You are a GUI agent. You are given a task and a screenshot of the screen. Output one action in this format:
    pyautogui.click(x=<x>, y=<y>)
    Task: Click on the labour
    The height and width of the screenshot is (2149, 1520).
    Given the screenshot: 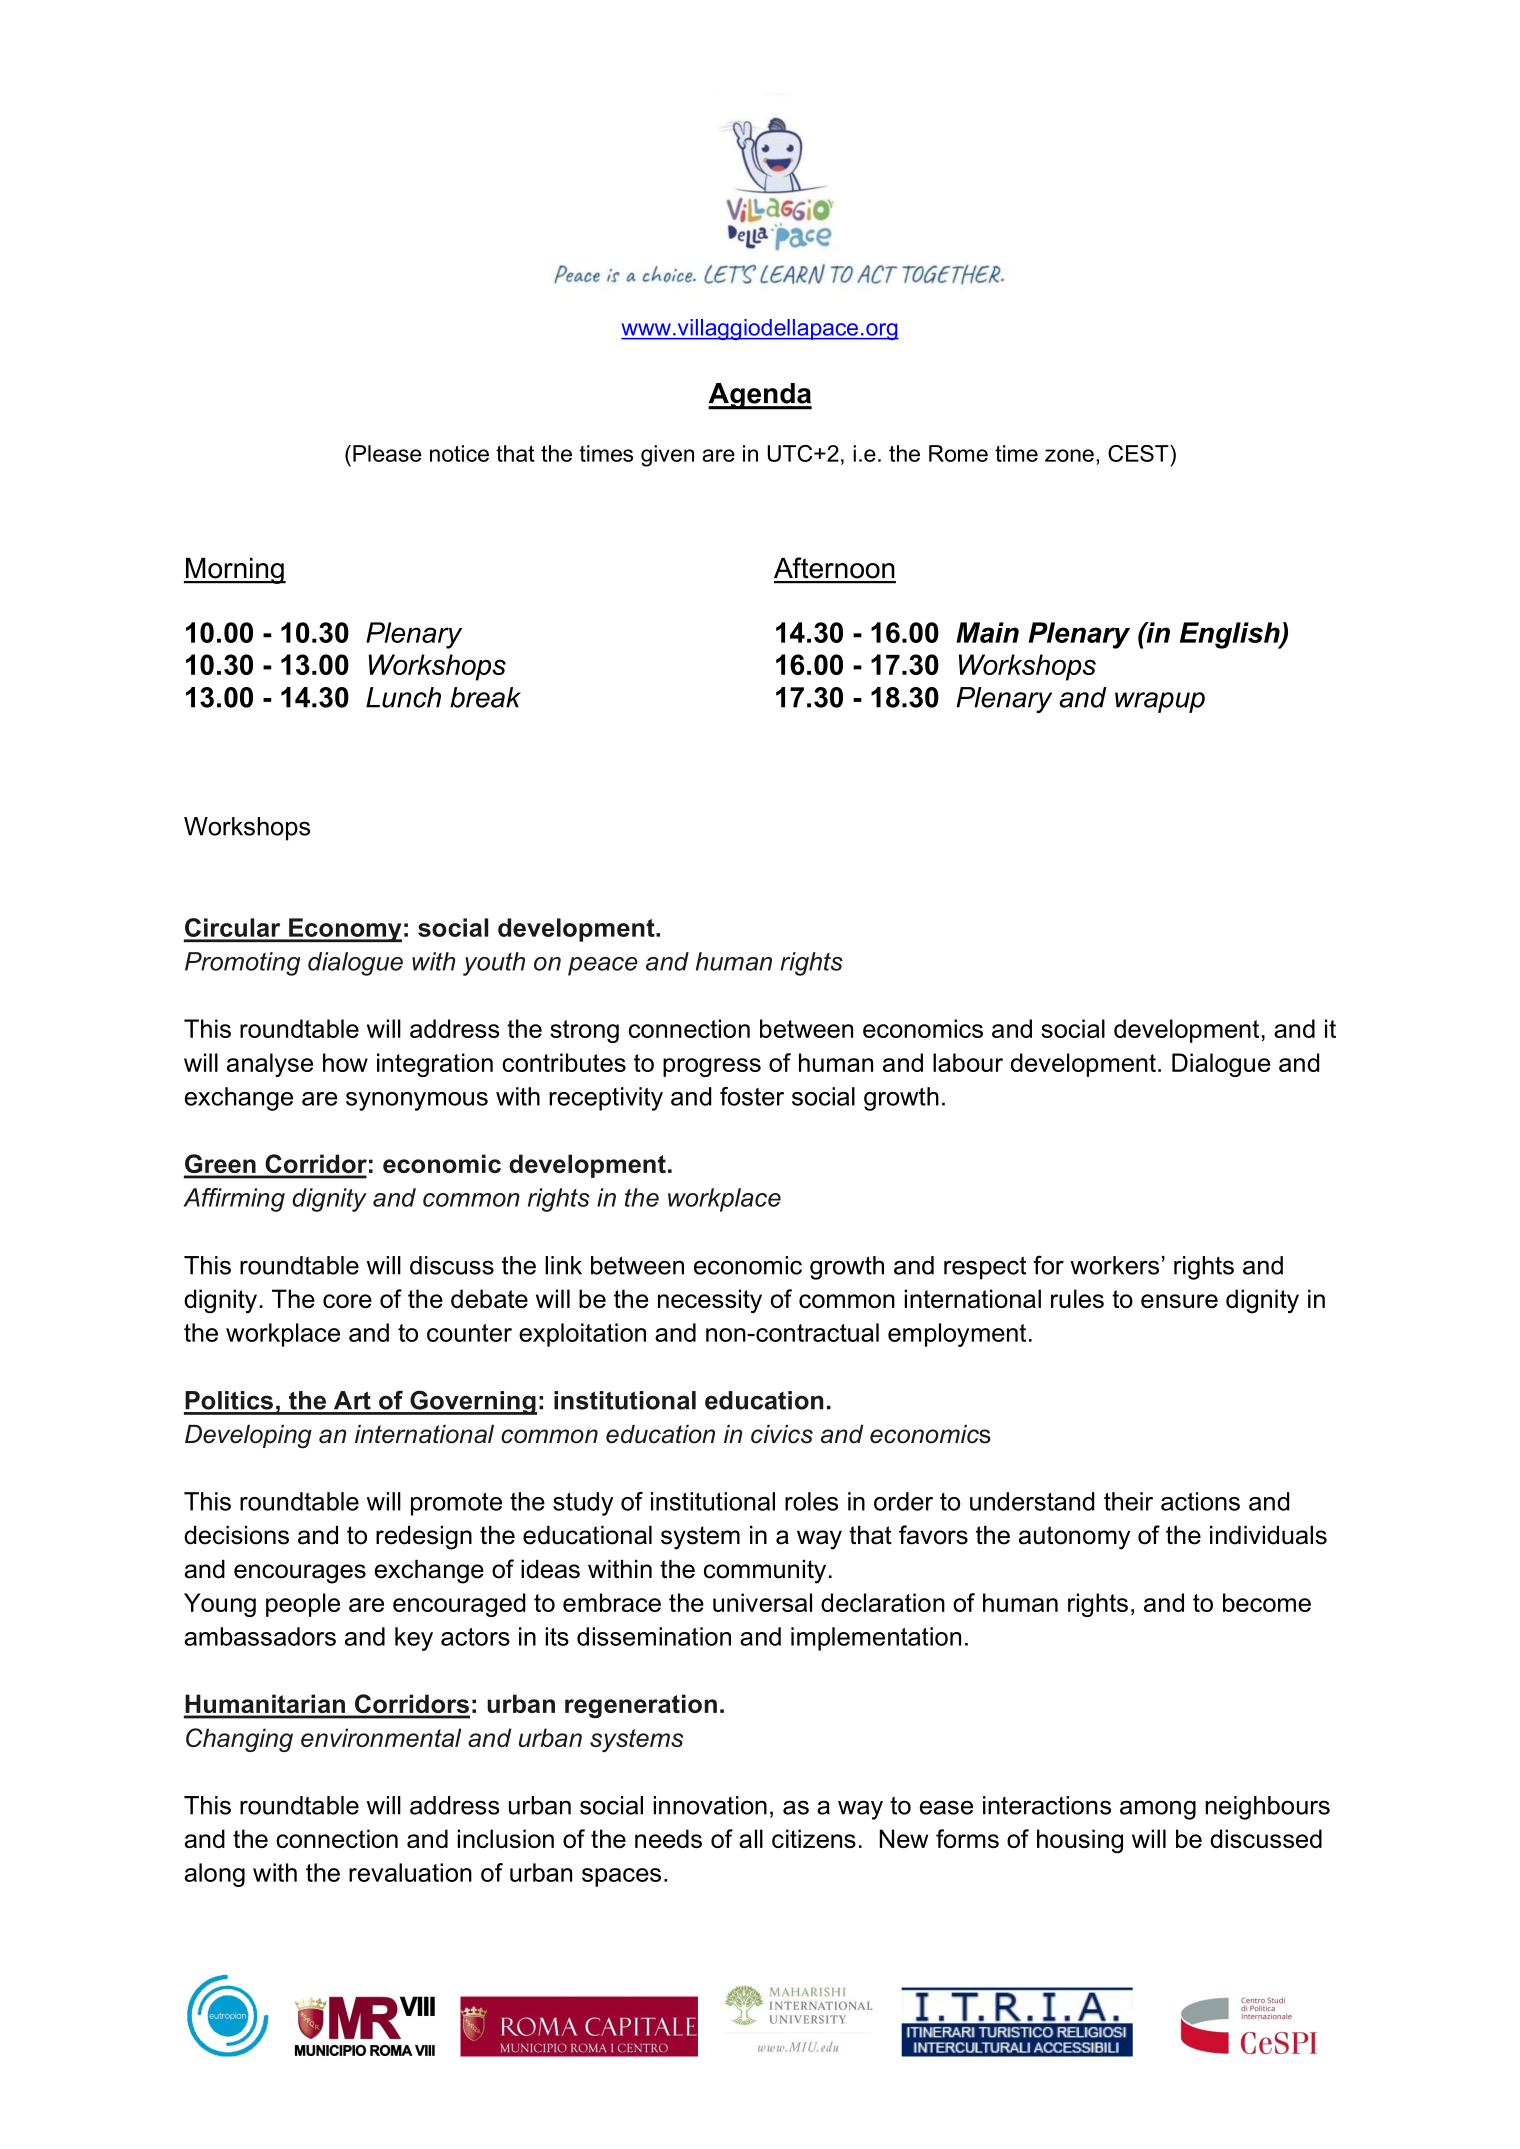 What is the action you would take?
    pyautogui.click(x=968, y=1062)
